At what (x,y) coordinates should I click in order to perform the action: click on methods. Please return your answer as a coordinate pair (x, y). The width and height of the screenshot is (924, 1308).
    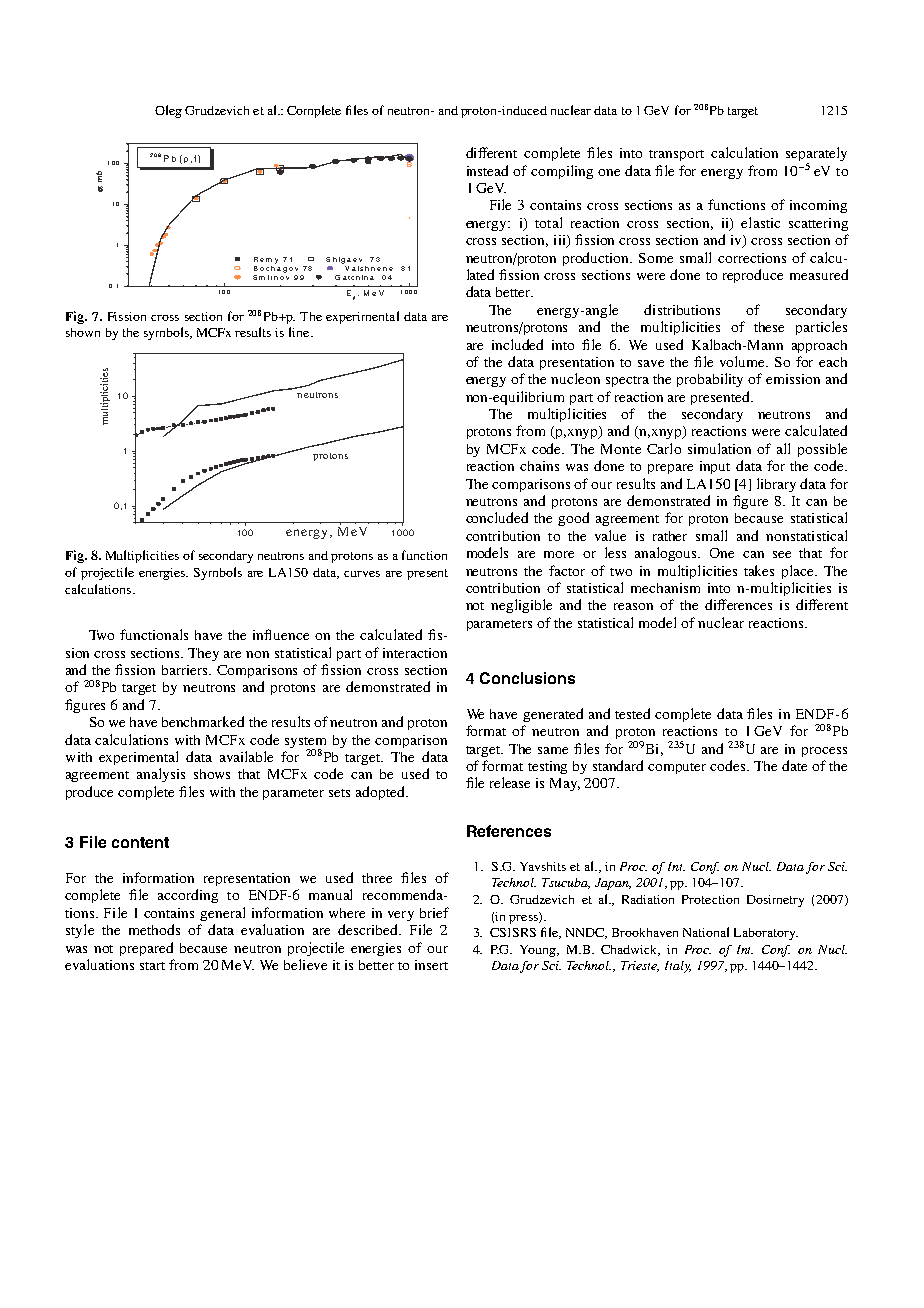
    Looking at the image, I should click on (154, 929).
